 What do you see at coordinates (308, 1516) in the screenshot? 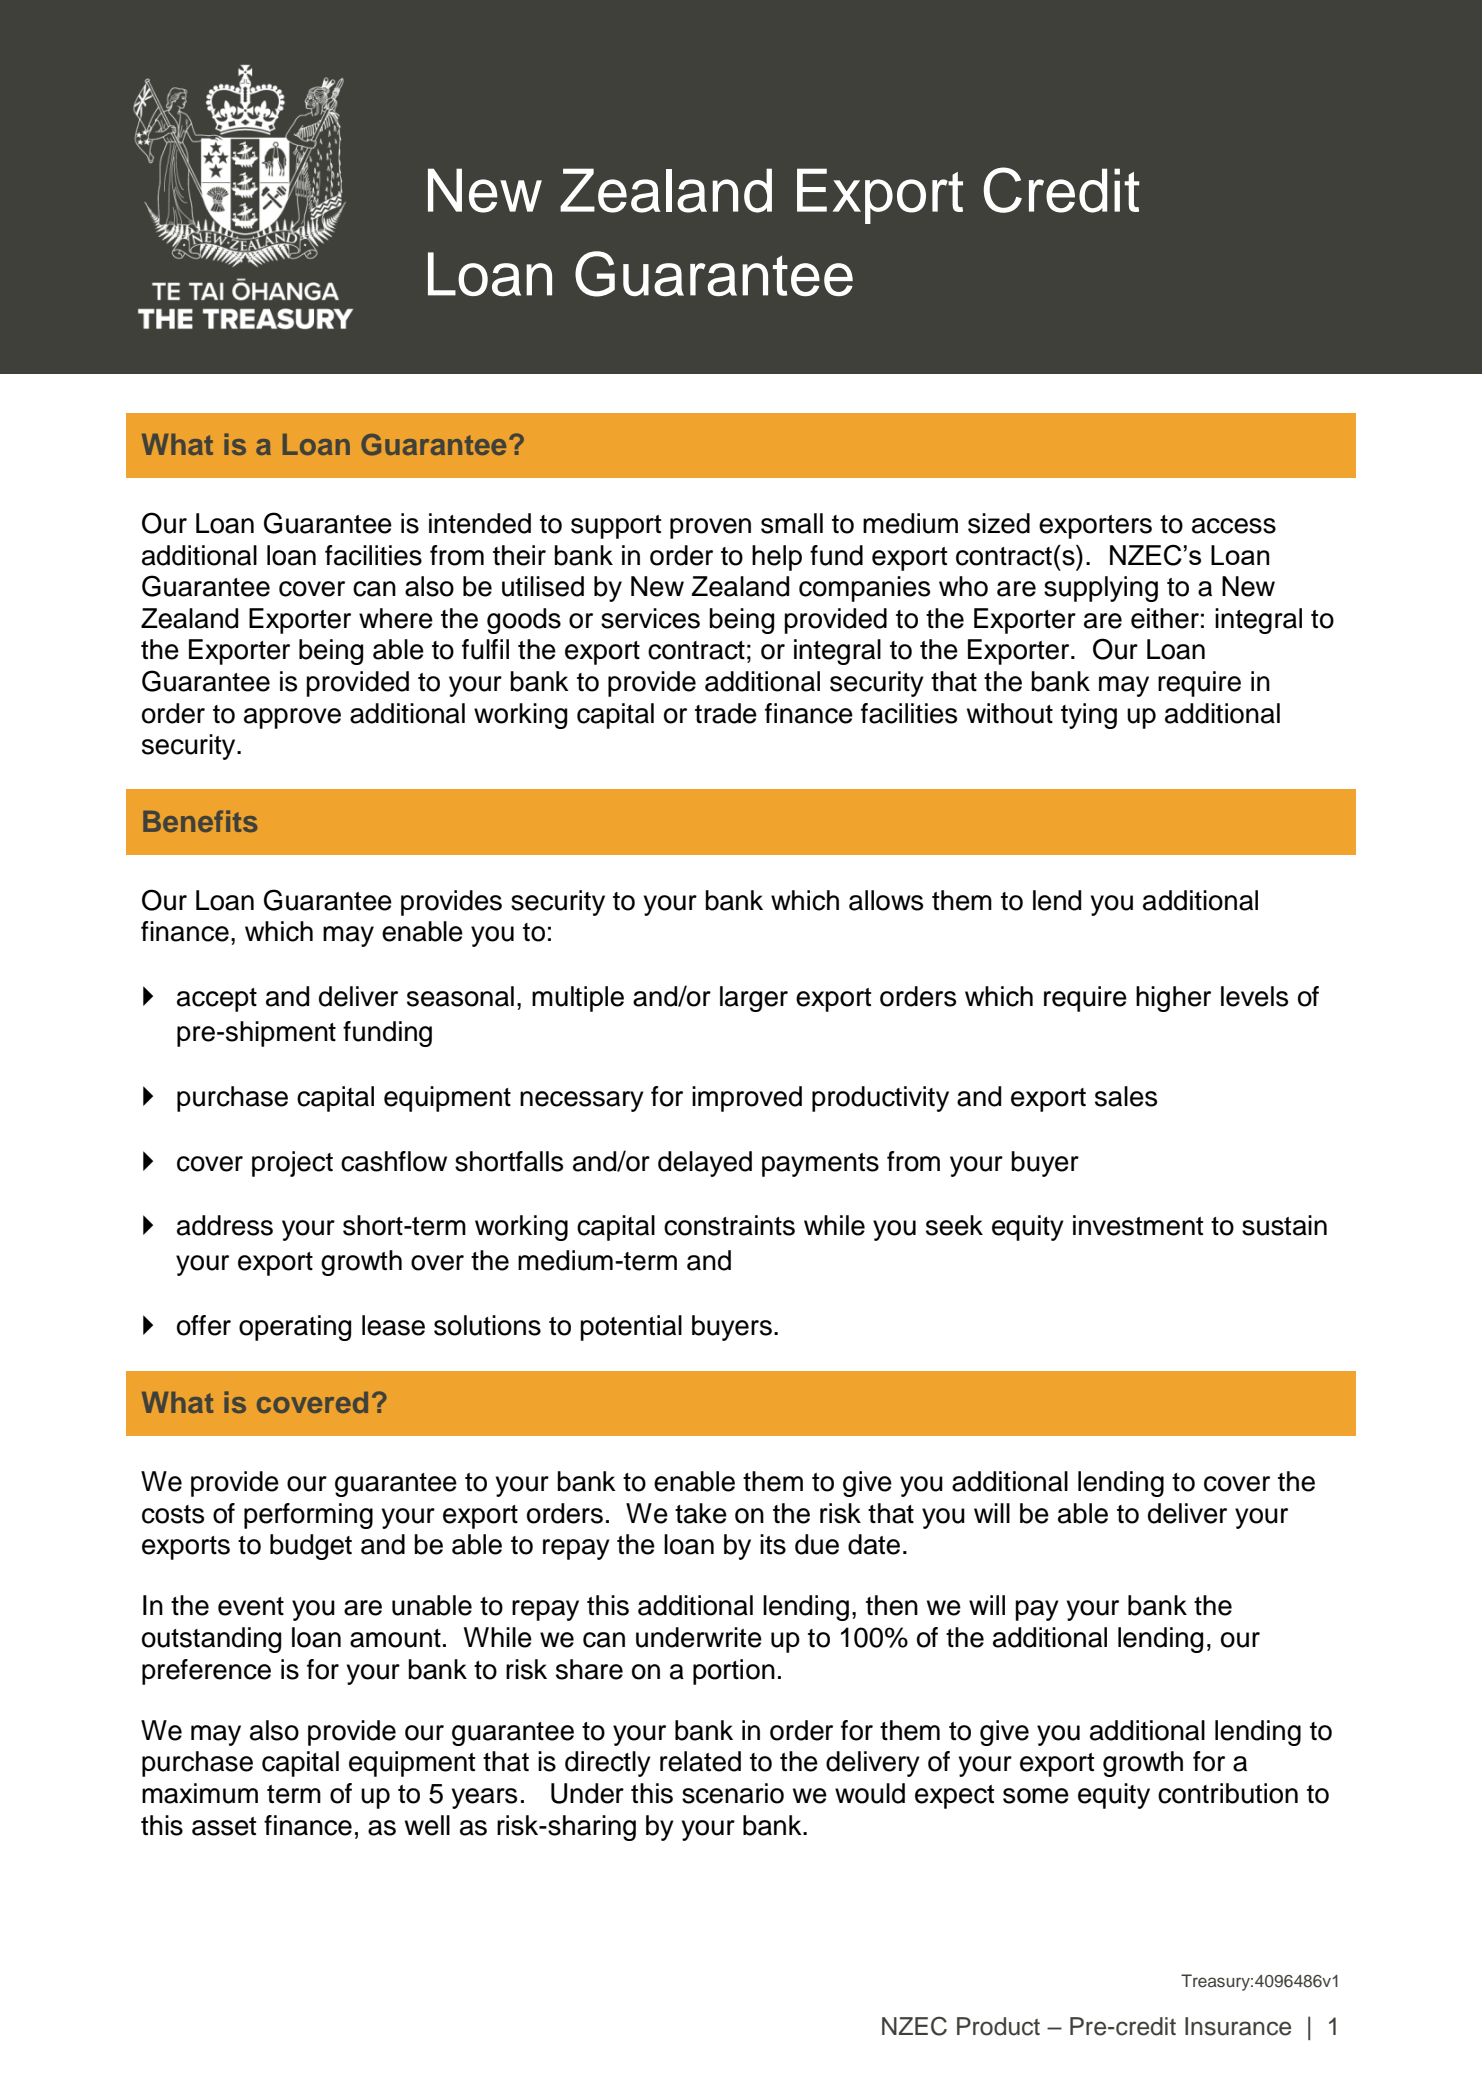
I see `performing` at bounding box center [308, 1516].
